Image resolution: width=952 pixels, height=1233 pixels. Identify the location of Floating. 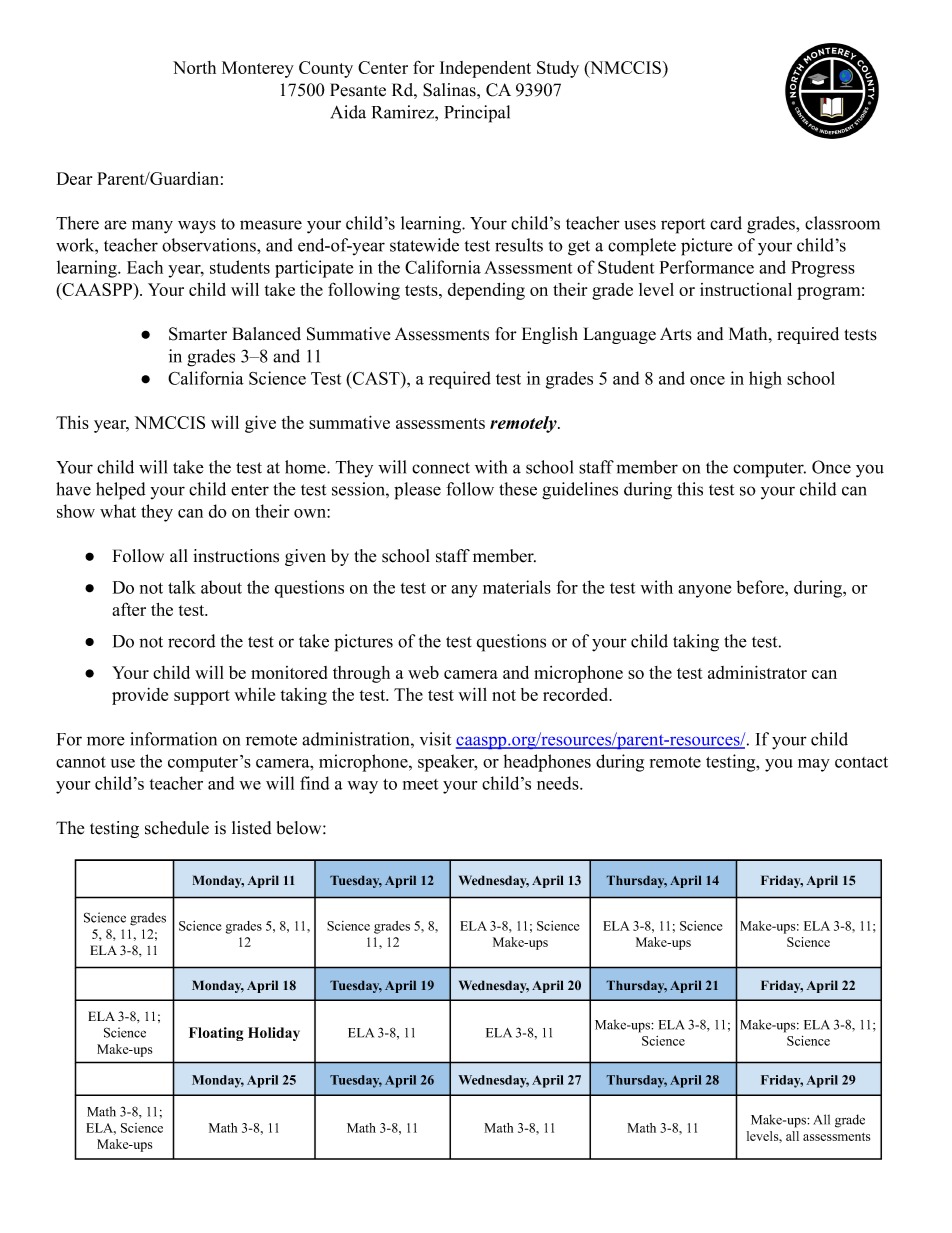
(216, 1034).
